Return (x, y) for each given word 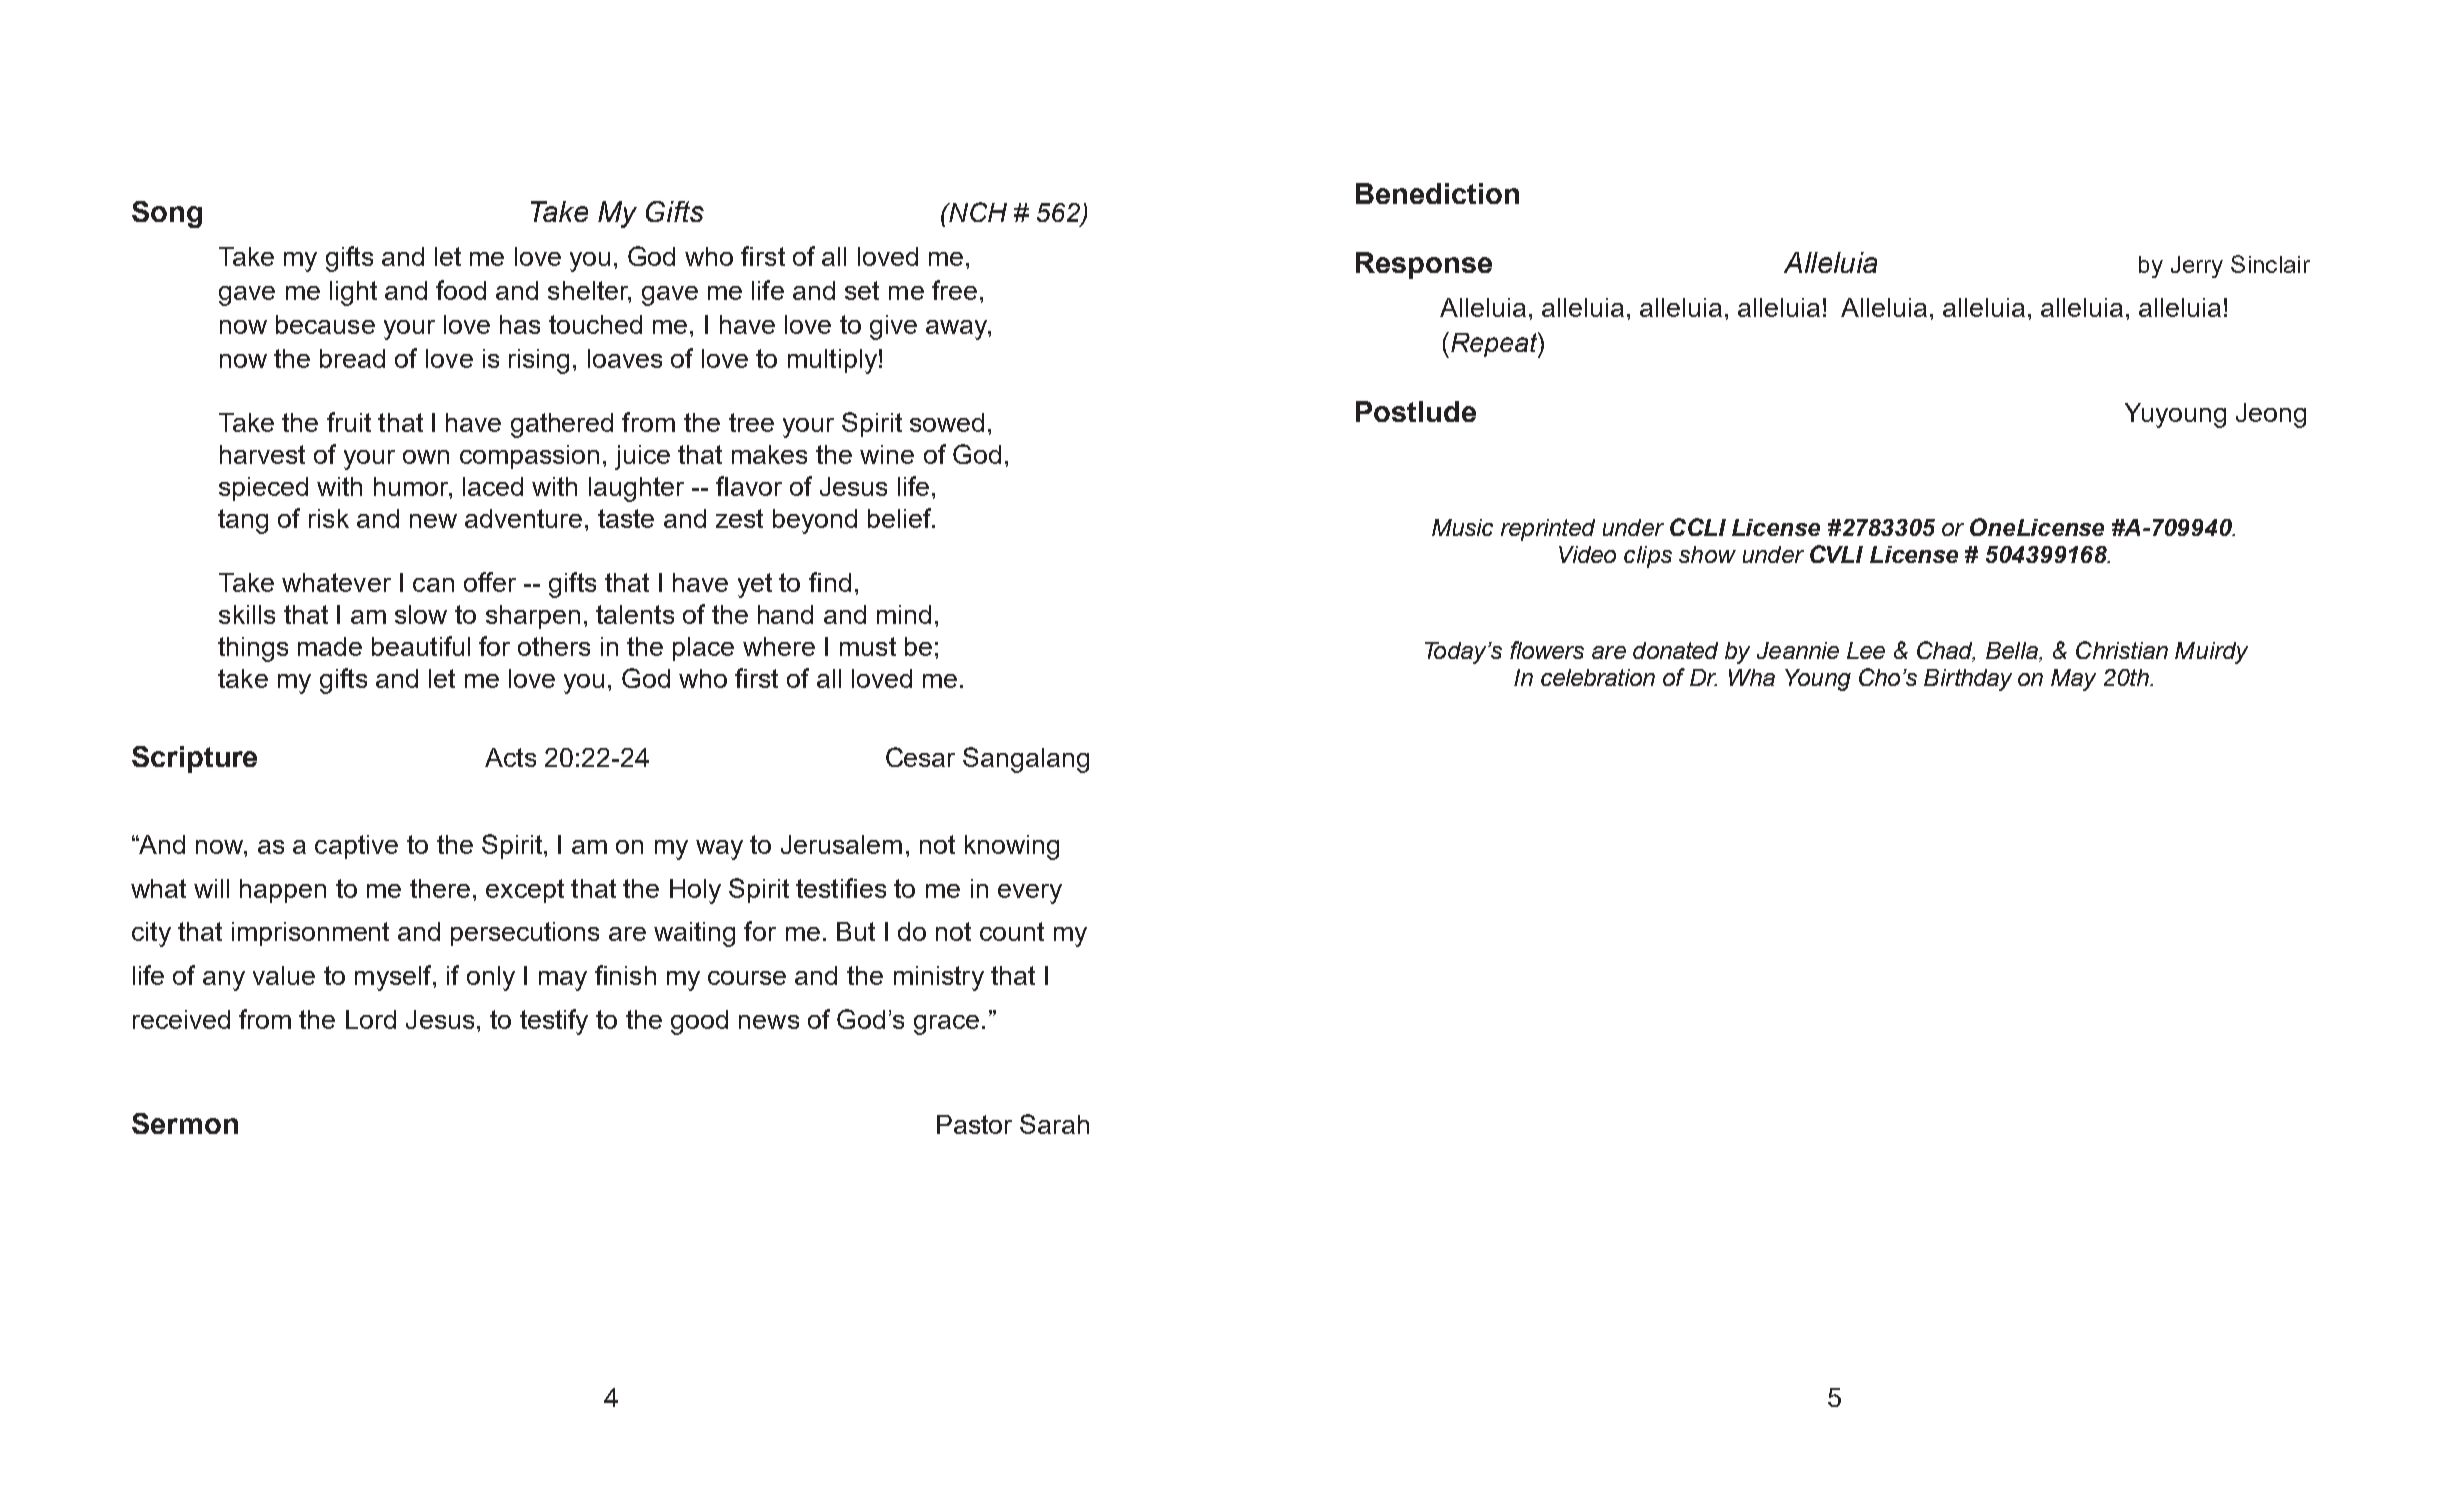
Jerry (2197, 267)
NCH (977, 212)
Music (1462, 527)
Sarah (1054, 1124)
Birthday (1968, 680)
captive (356, 847)
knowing (1012, 847)
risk (329, 518)
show (1707, 554)
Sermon (185, 1123)
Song (167, 214)
